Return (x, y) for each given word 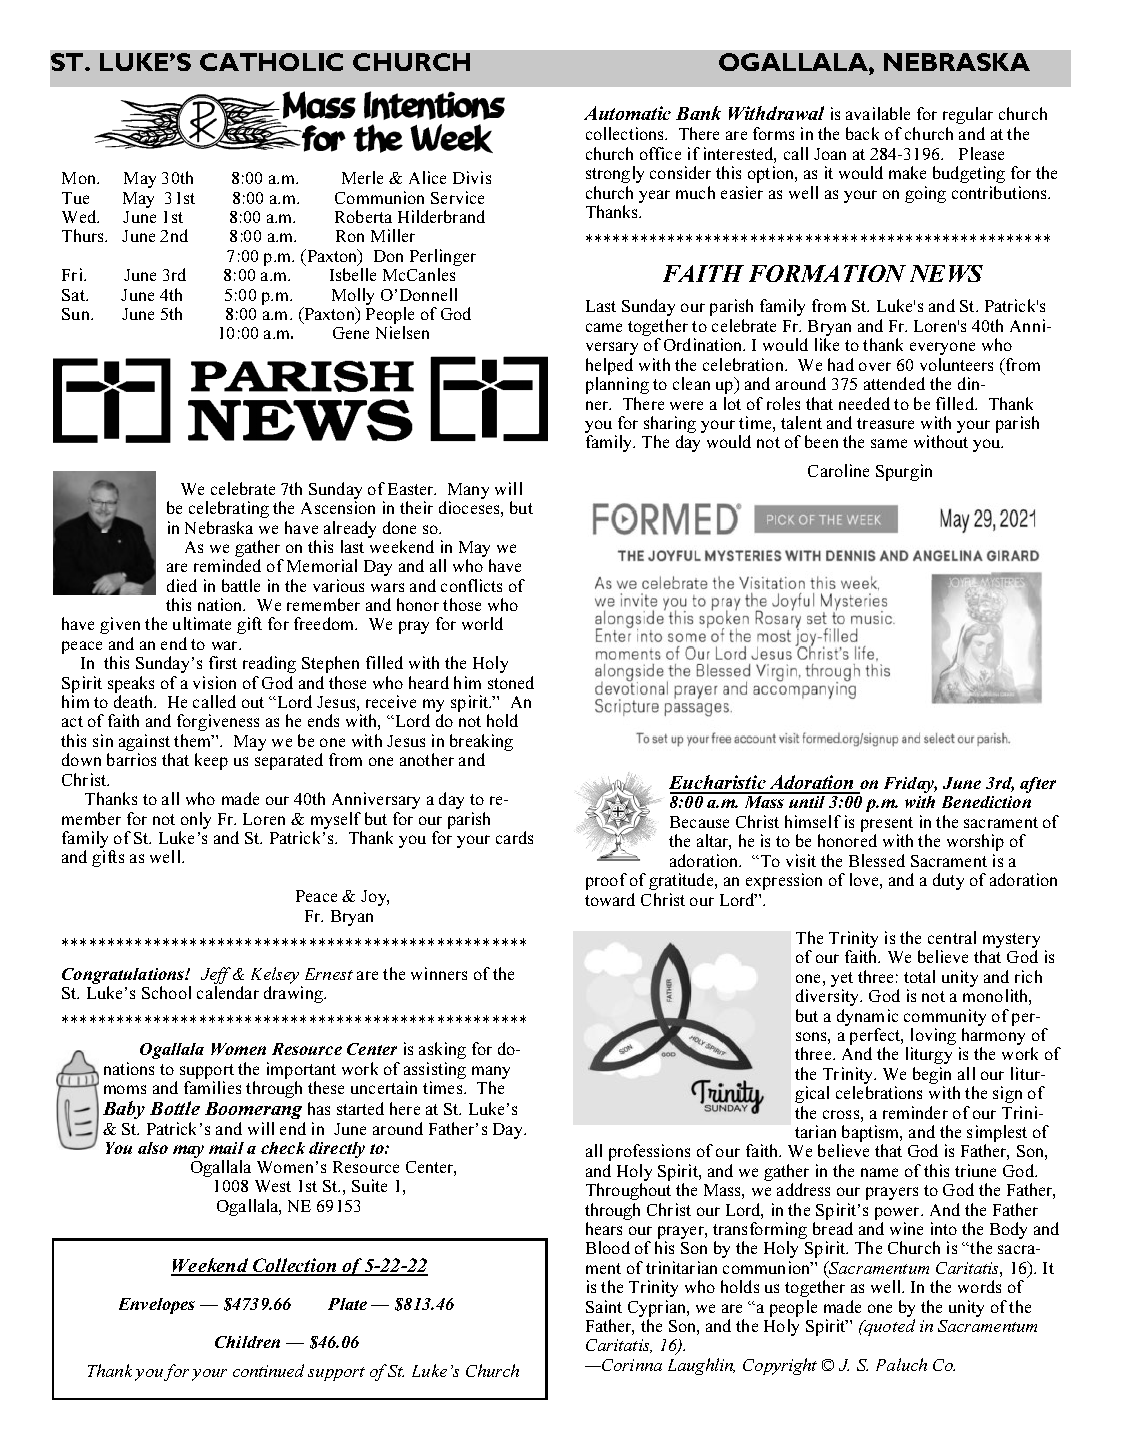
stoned (511, 682)
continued (268, 1370)
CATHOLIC (271, 62)
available (878, 113)
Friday (910, 785)
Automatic (627, 113)
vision (214, 682)
